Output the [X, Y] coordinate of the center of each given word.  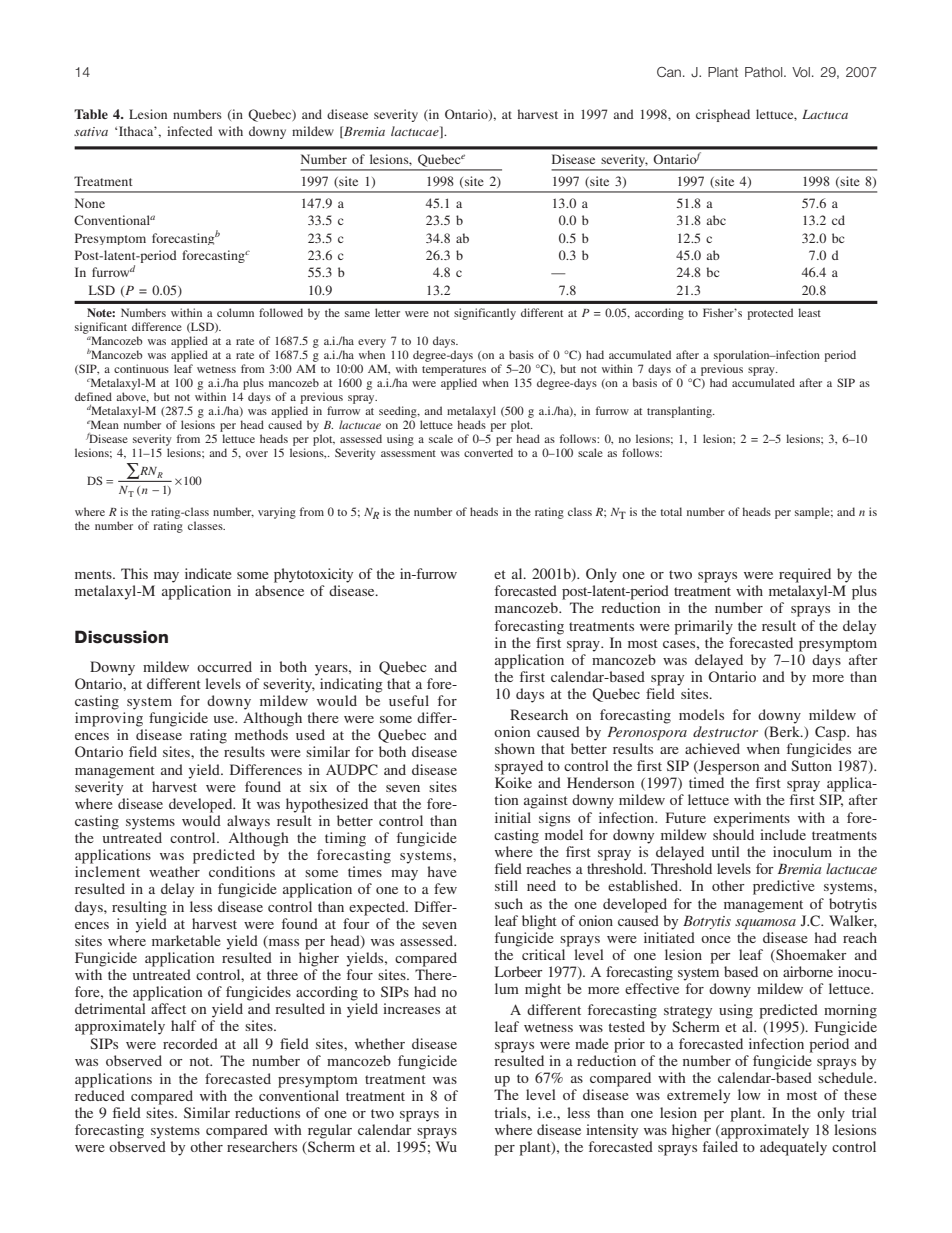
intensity [612, 1131]
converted [488, 452]
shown [515, 748]
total [671, 511]
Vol [801, 72]
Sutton [811, 765]
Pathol [765, 72]
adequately [793, 1148]
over [257, 454]
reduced [100, 1095]
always [248, 822]
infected [190, 131]
